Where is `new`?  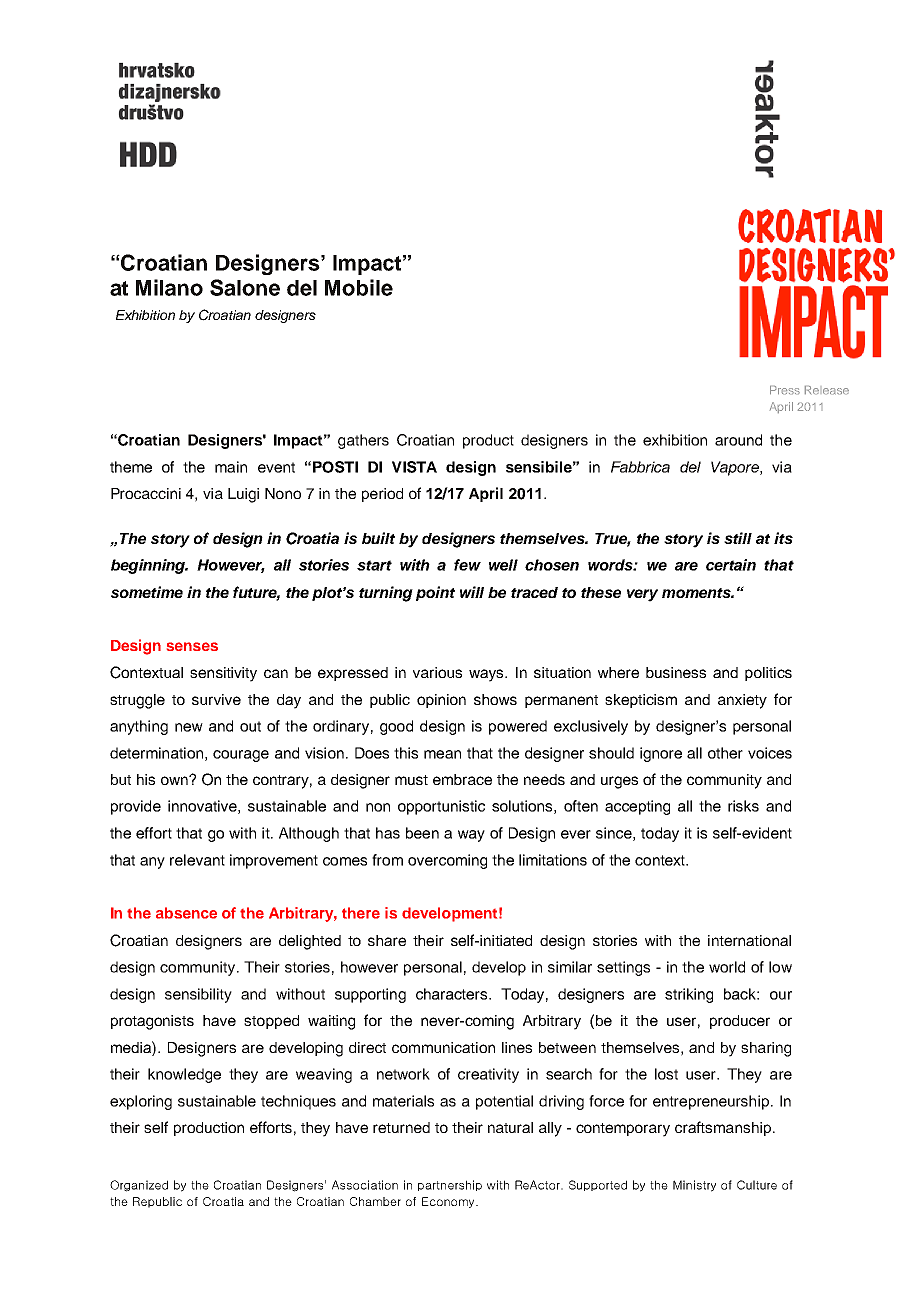 new is located at coordinates (189, 727).
